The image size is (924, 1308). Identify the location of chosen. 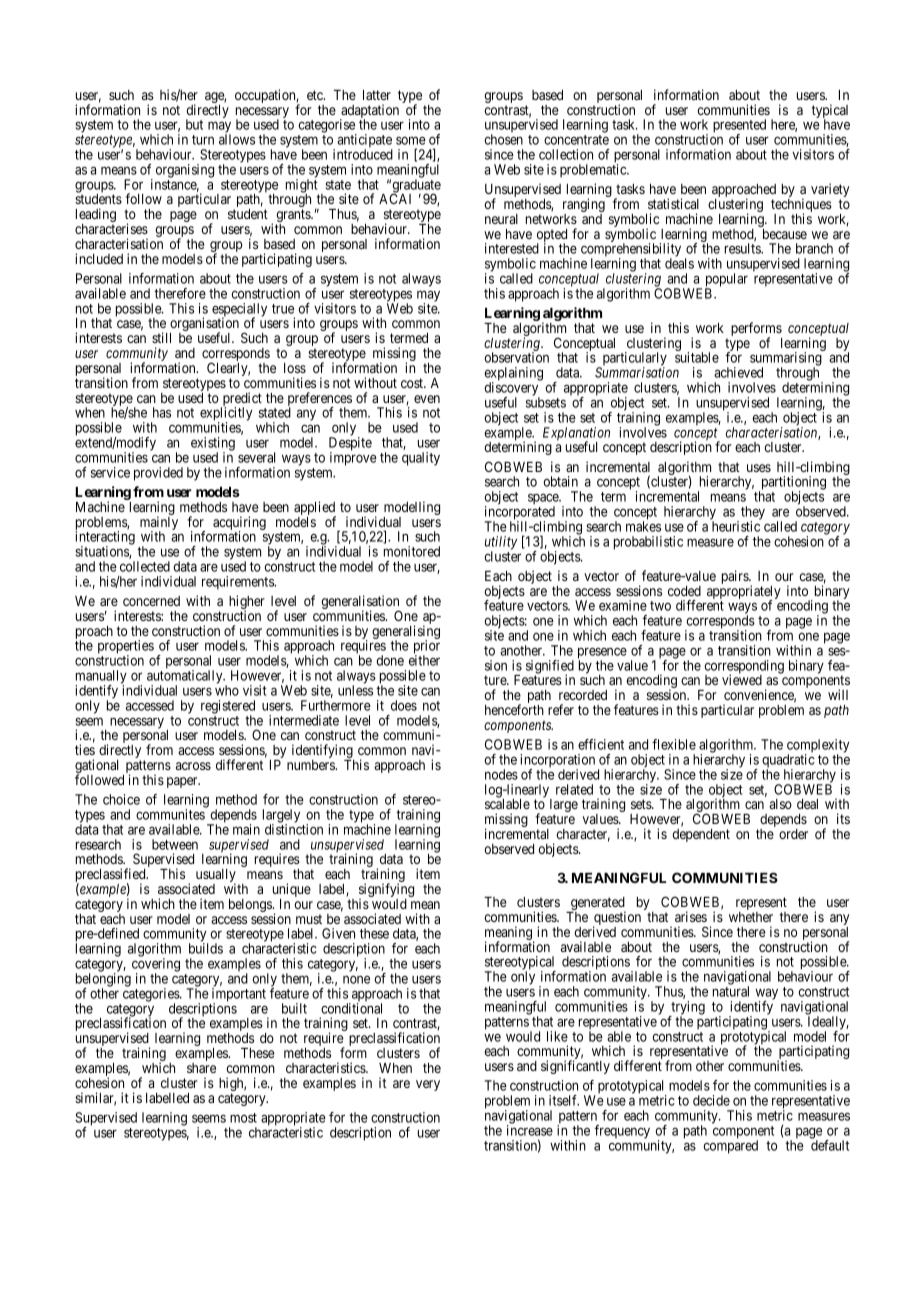
(503, 139).
